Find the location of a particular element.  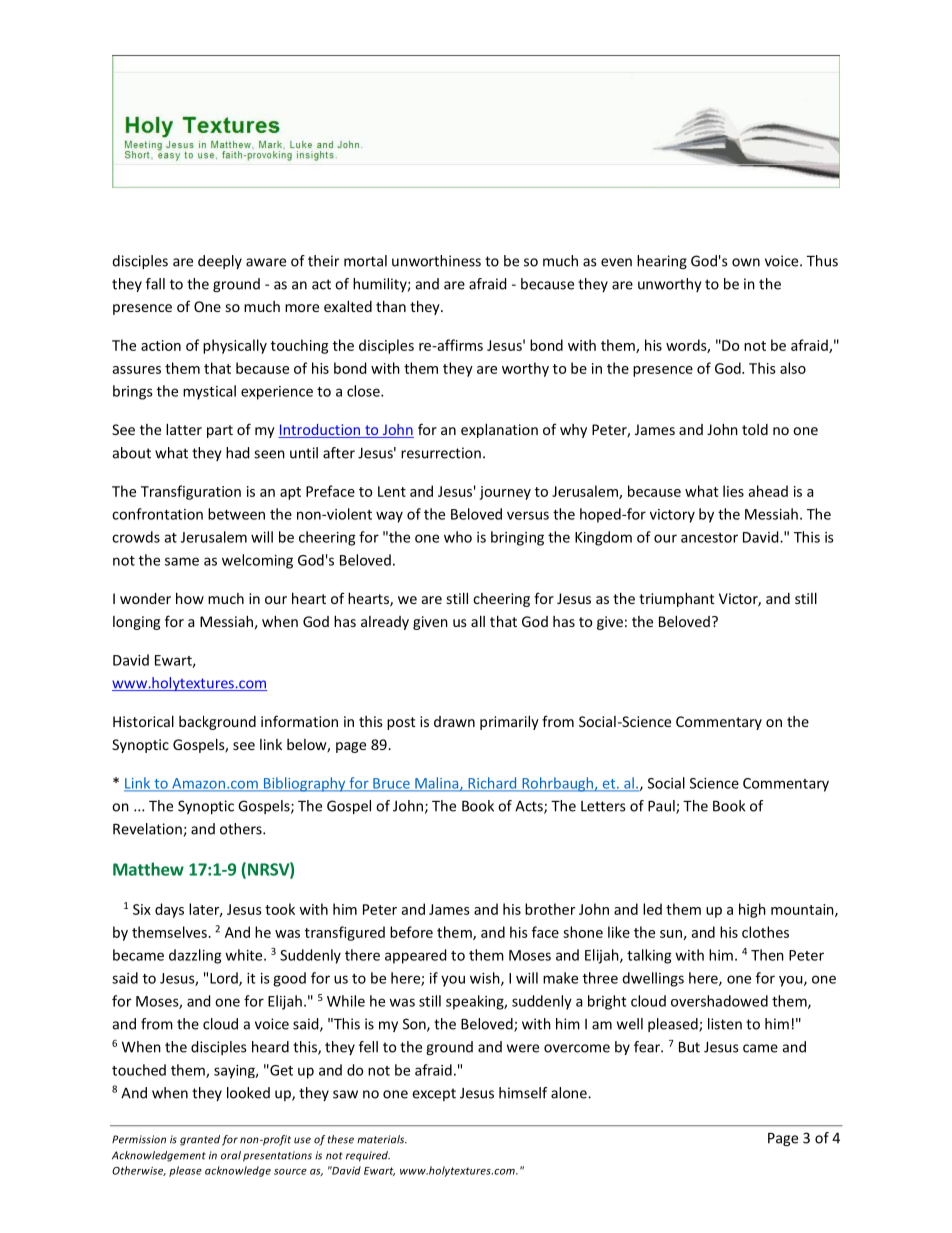

granted is located at coordinates (200, 1140).
